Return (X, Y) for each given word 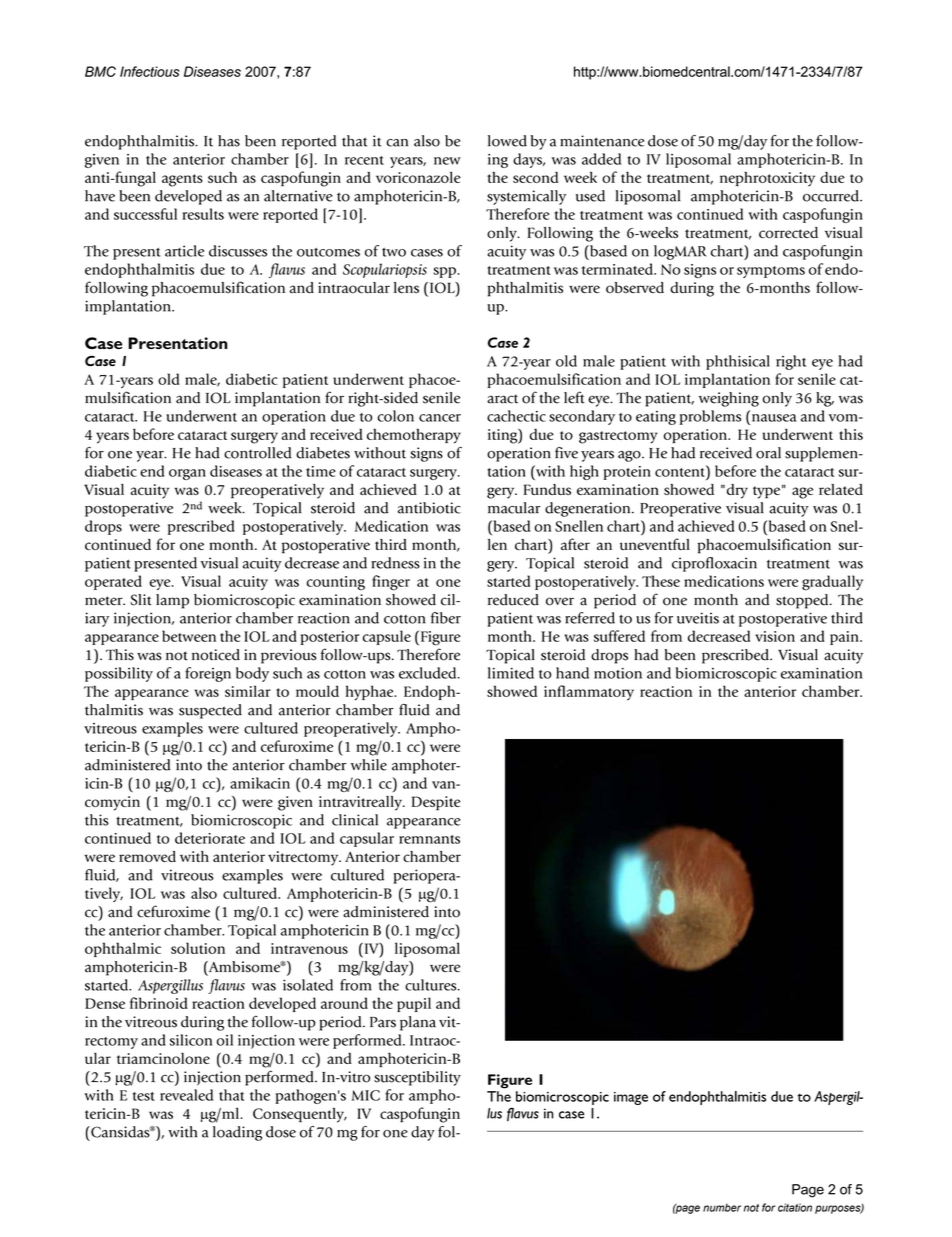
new (447, 161)
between (189, 636)
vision (775, 636)
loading (237, 1133)
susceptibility (417, 1078)
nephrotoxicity (767, 179)
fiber (446, 618)
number (722, 1207)
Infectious (150, 71)
